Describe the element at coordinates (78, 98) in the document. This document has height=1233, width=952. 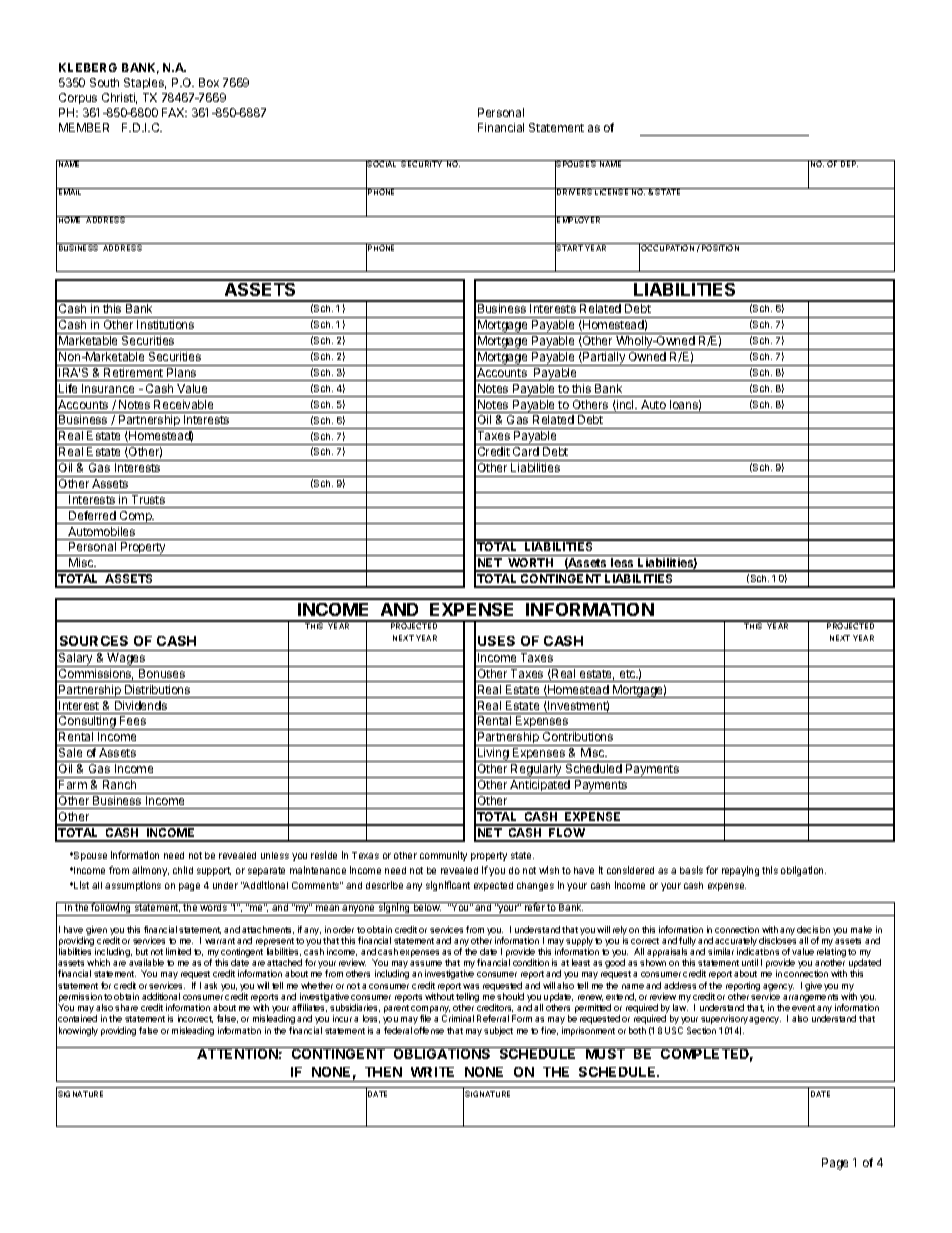
I see `Corpus` at that location.
